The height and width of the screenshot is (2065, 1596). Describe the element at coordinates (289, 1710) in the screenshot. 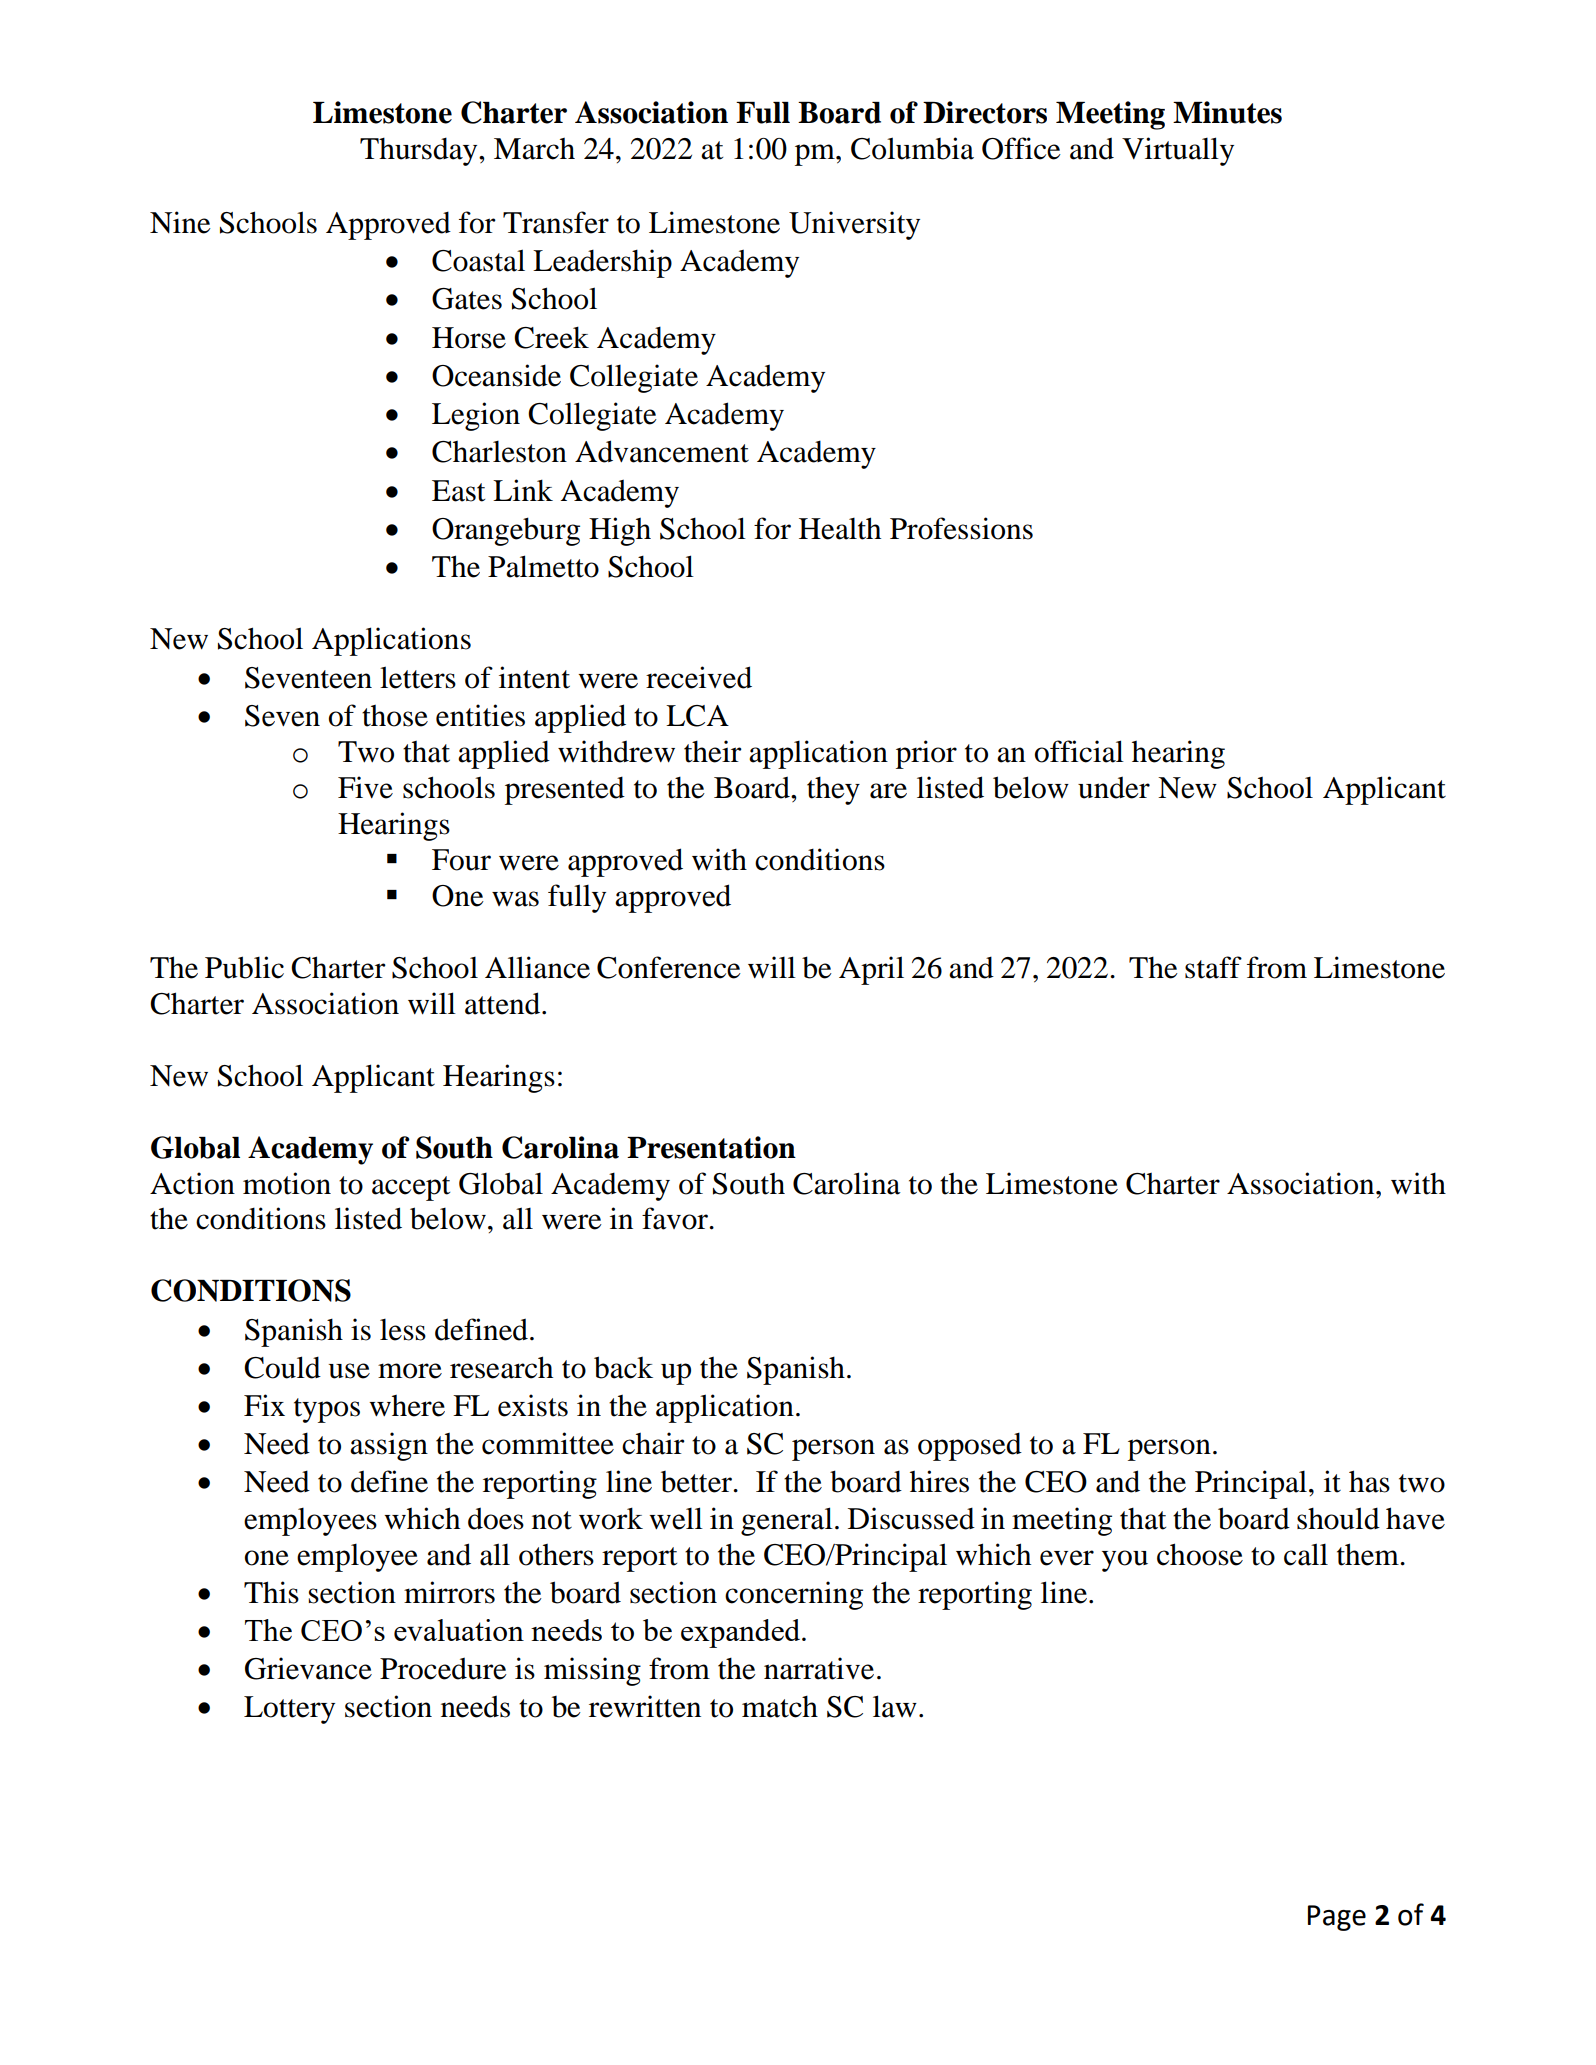

I see `Lottery` at that location.
